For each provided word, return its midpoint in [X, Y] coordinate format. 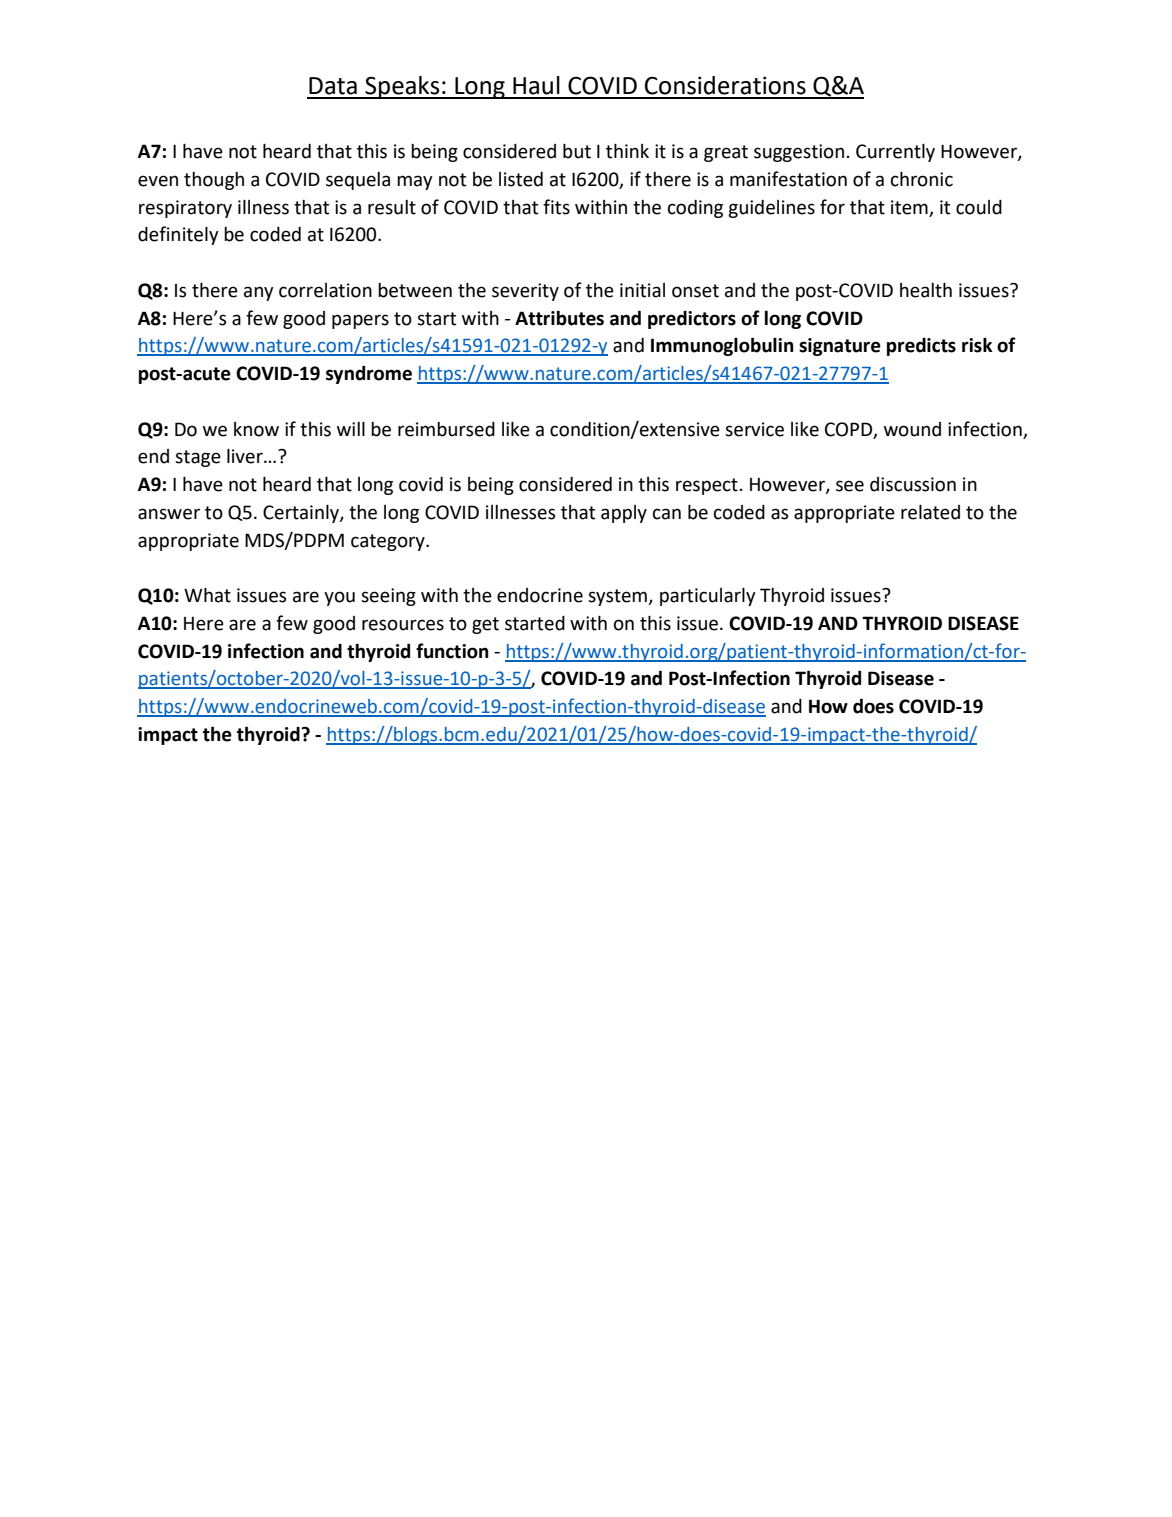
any [259, 293]
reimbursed [446, 429]
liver [246, 456]
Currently [895, 152]
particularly [708, 596]
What [207, 595]
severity [525, 292]
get [485, 625]
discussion [913, 484]
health [926, 290]
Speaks [402, 87]
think [627, 151]
